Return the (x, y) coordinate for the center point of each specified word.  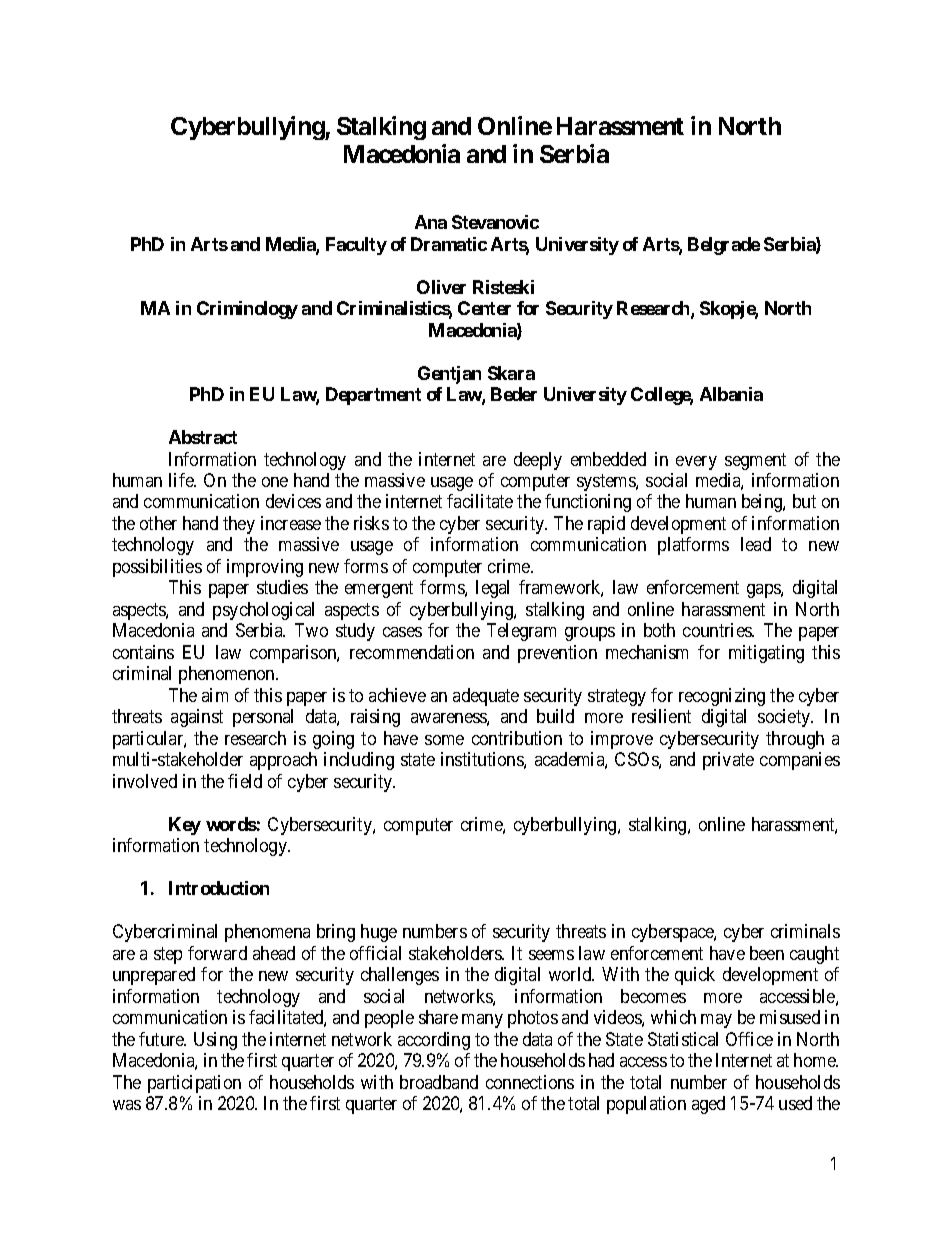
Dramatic (449, 244)
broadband (439, 1082)
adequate (486, 697)
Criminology (247, 310)
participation (194, 1084)
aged (708, 1105)
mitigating (766, 654)
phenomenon (228, 675)
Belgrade (724, 246)
